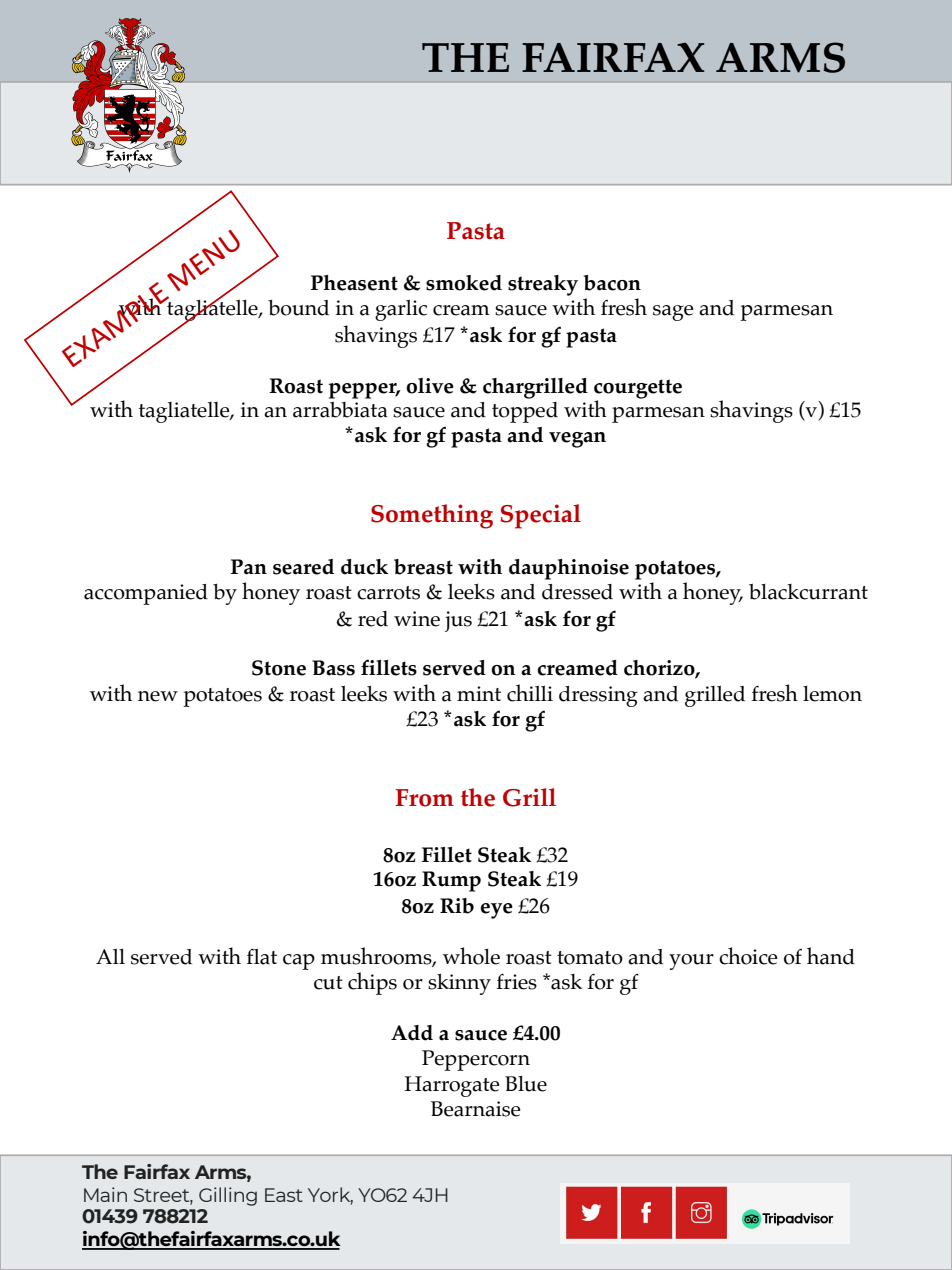 The image size is (952, 1270). I want to click on new, so click(158, 696).
